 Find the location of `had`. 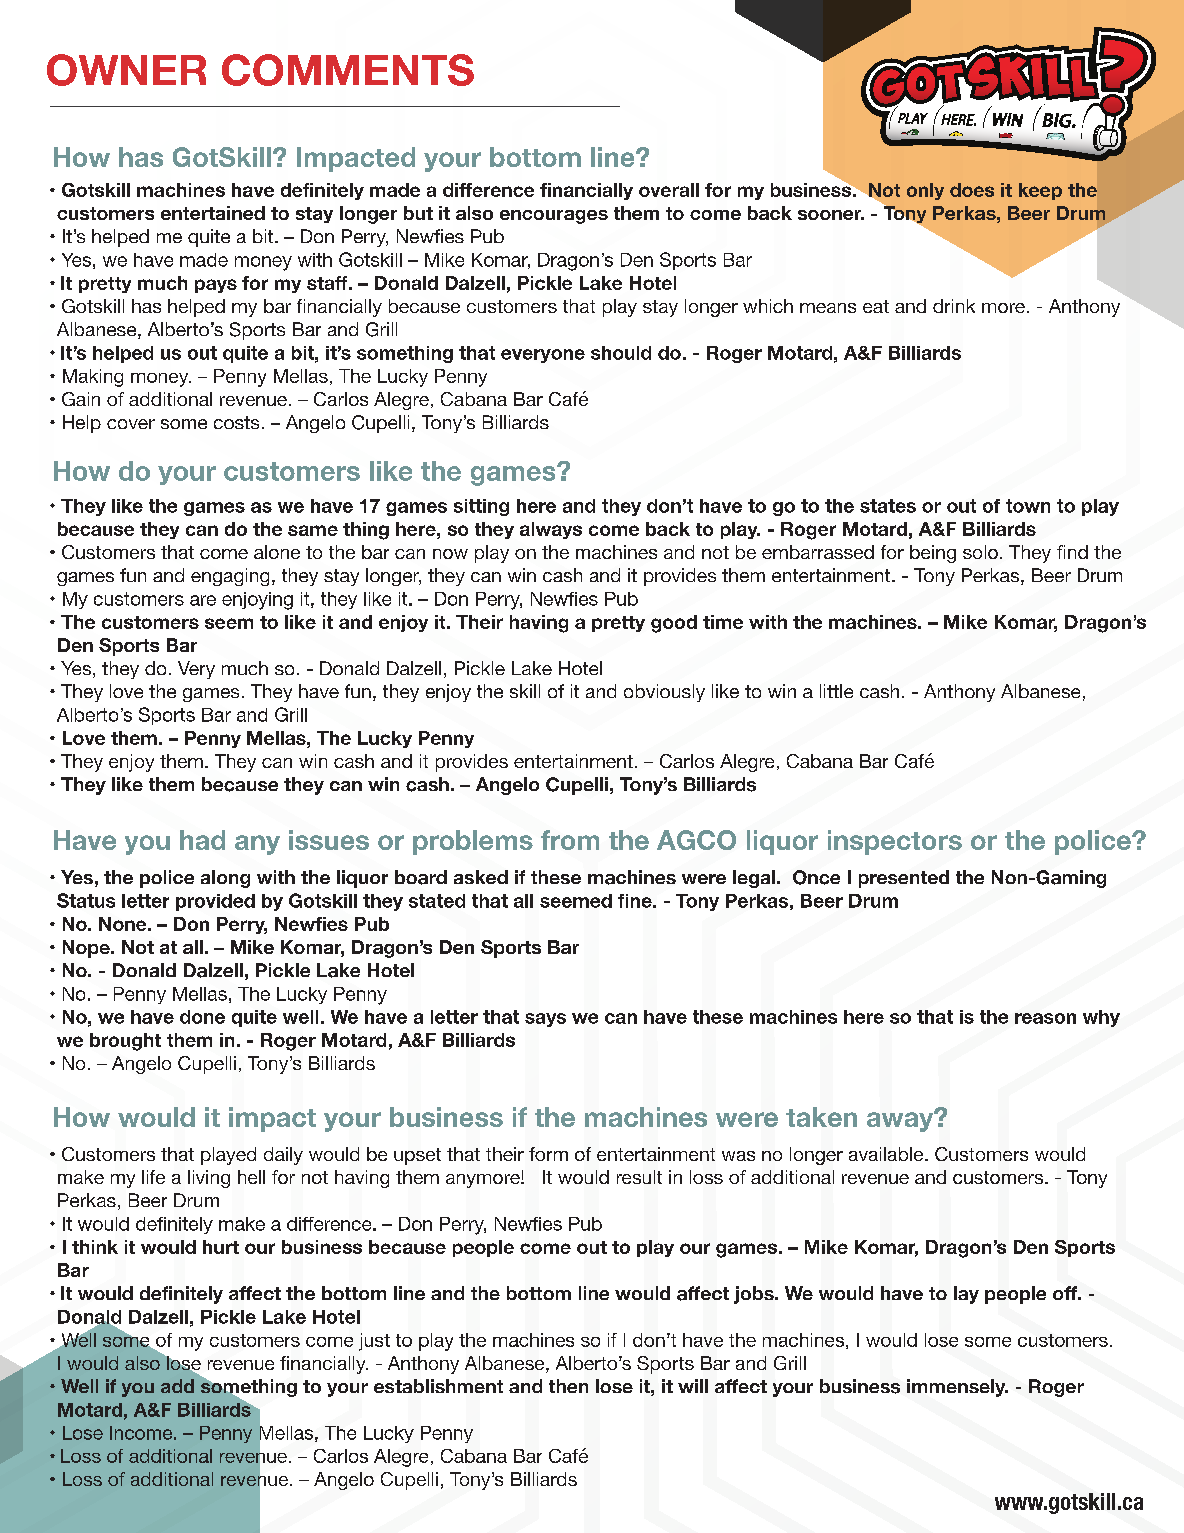

had is located at coordinates (202, 840).
